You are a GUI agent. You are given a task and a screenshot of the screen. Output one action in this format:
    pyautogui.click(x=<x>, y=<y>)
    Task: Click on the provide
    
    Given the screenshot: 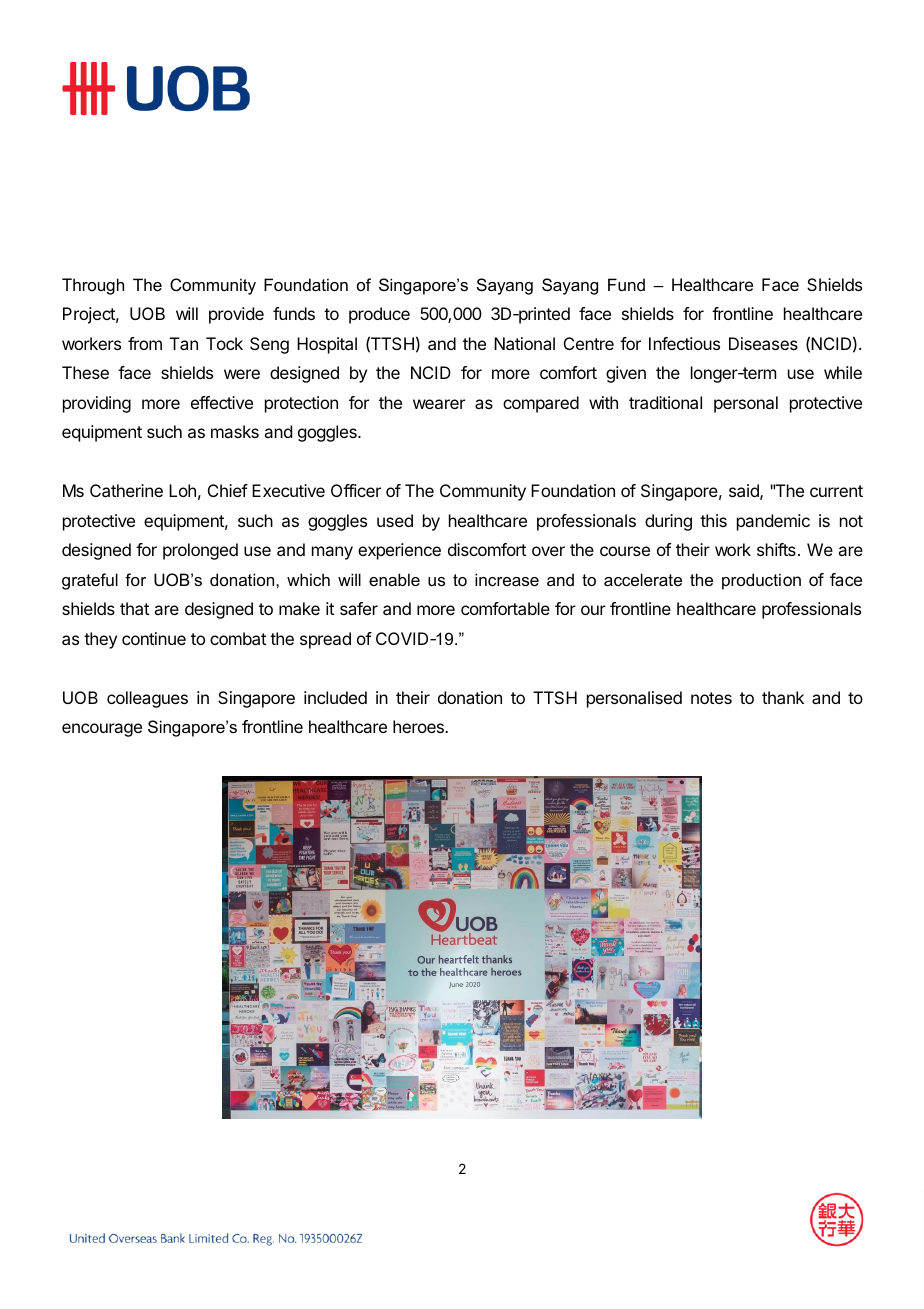 What is the action you would take?
    pyautogui.click(x=236, y=315)
